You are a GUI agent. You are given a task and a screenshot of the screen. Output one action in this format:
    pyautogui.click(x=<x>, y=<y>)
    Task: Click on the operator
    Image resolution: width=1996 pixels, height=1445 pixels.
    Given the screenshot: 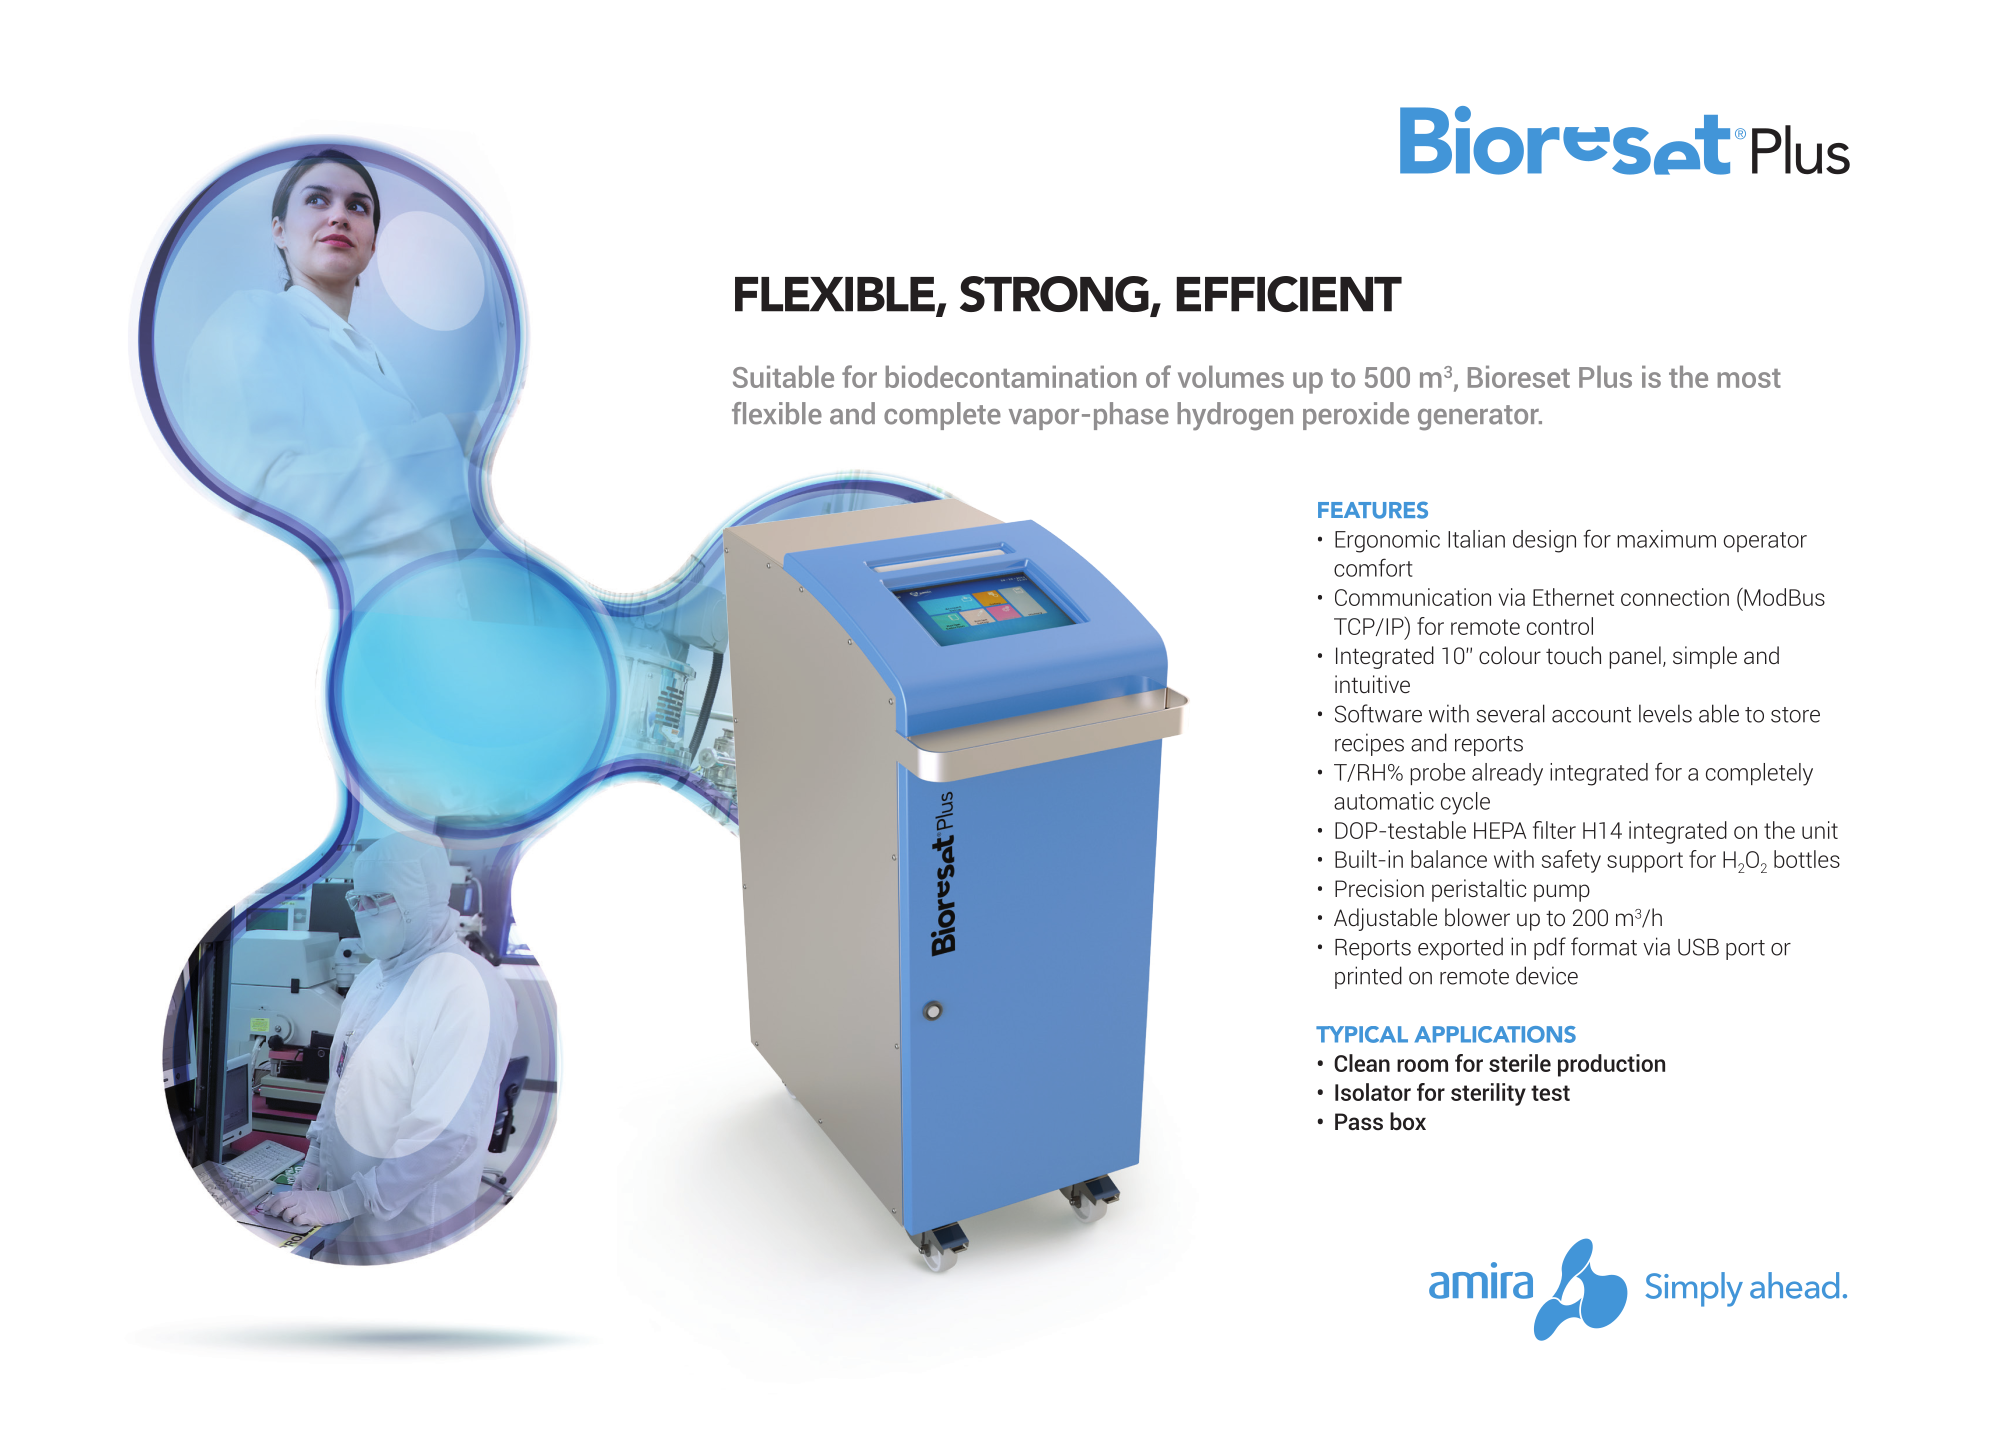 What is the action you would take?
    pyautogui.click(x=1765, y=542)
